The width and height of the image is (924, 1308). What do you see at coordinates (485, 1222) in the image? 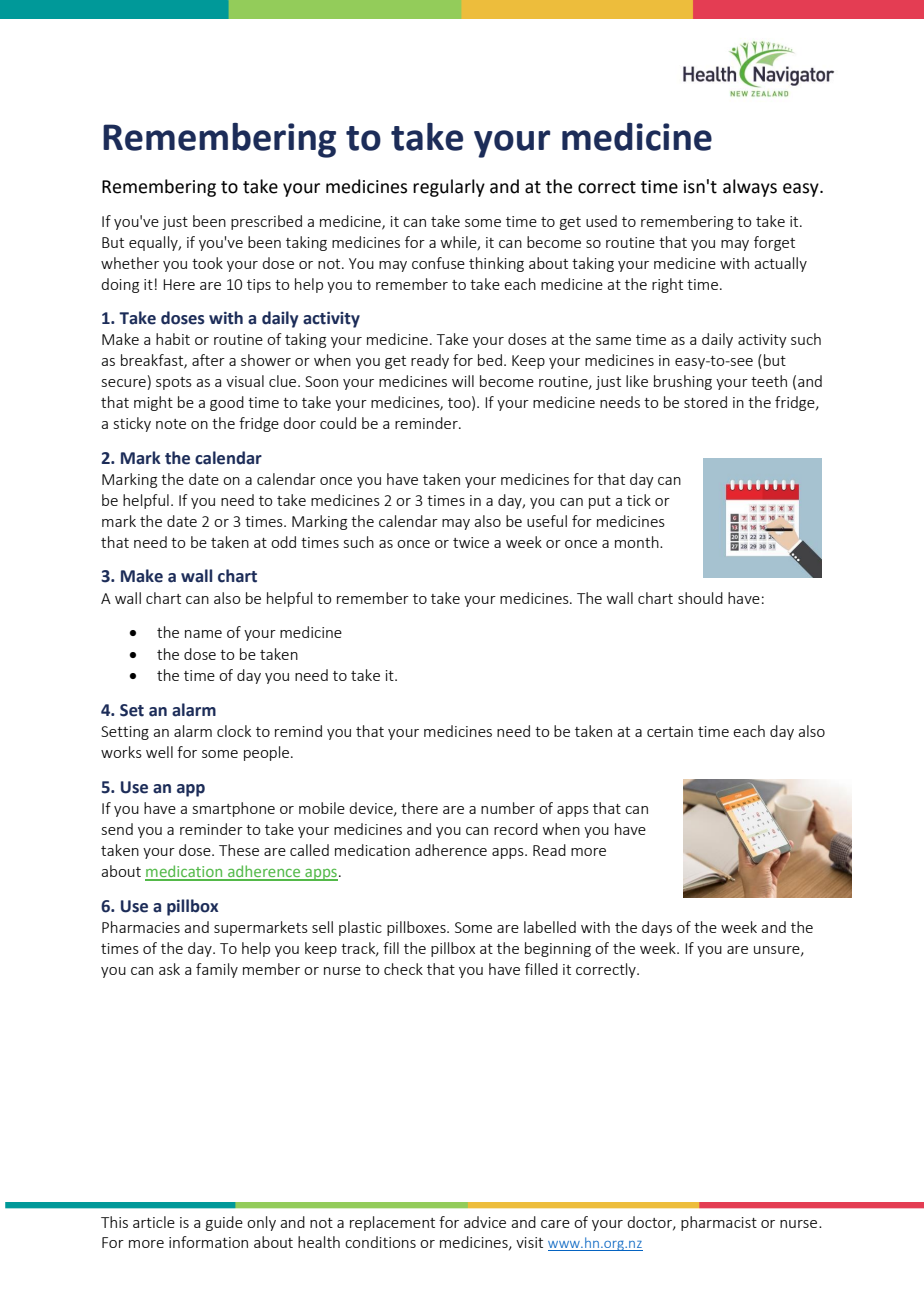
I see `advice` at bounding box center [485, 1222].
